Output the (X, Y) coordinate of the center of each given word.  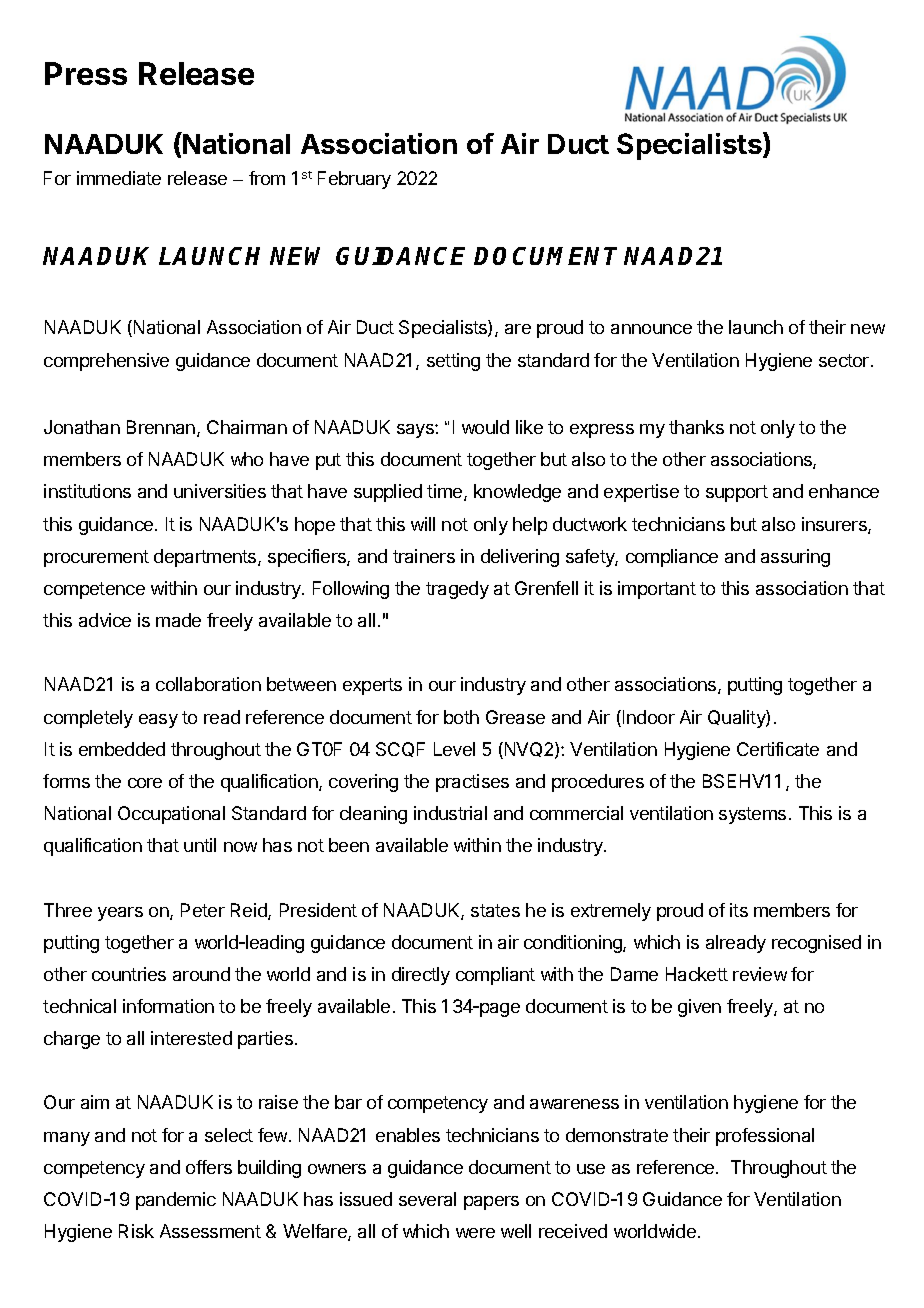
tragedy (457, 590)
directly (421, 976)
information (168, 1006)
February (354, 180)
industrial (450, 813)
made (178, 620)
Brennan (161, 427)
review (760, 974)
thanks (696, 427)
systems (752, 815)
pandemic (176, 1201)
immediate (119, 178)
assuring (795, 558)
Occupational (171, 815)
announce (651, 329)
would (485, 427)
